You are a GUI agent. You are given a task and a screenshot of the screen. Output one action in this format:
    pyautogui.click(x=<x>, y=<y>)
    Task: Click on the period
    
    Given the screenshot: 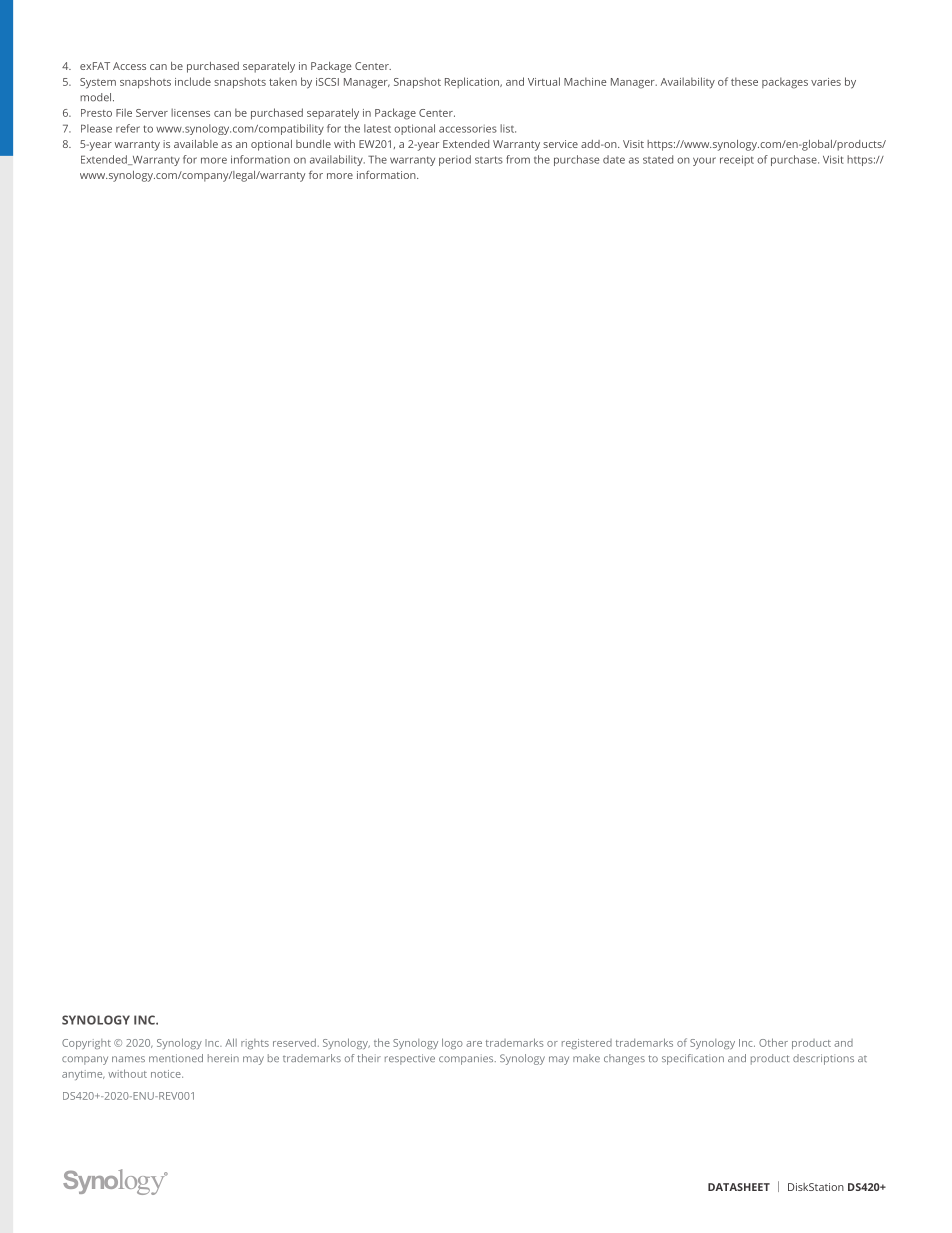 What is the action you would take?
    pyautogui.click(x=455, y=160)
